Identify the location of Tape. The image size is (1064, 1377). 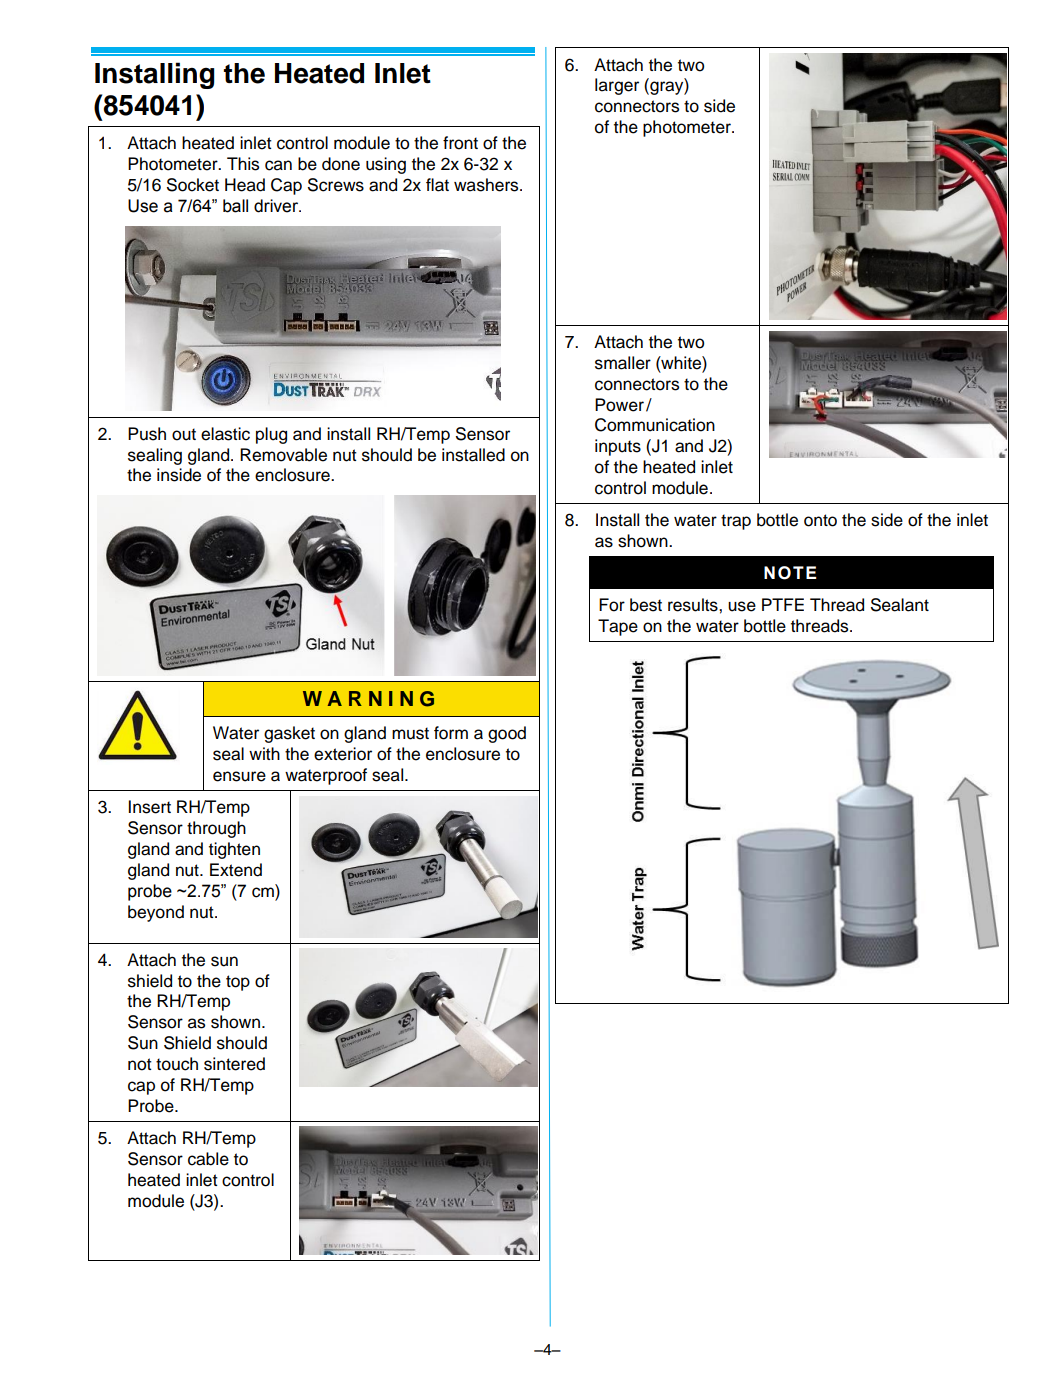
(618, 627).
